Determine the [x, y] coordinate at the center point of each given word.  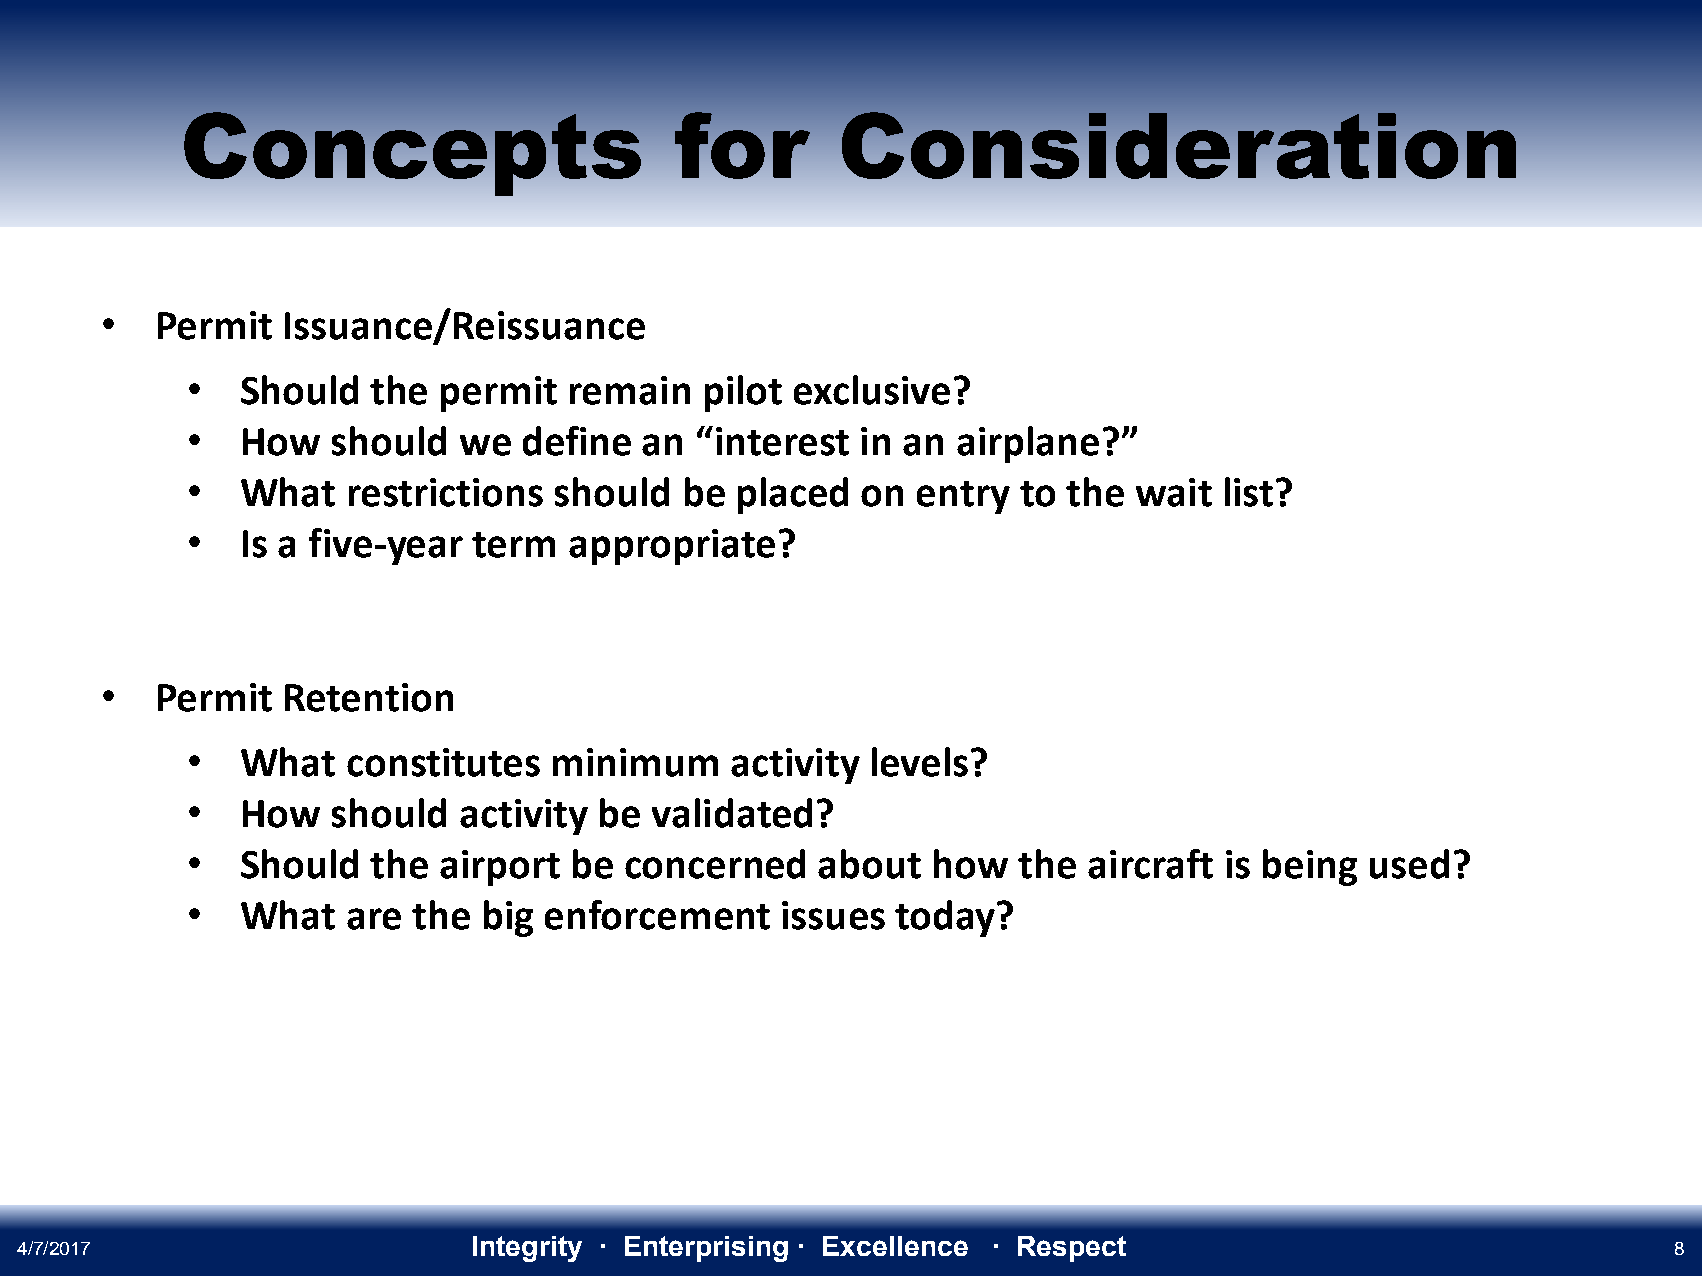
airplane [1028, 444]
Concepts [412, 154]
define [577, 441]
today [945, 918]
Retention [369, 697]
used [1409, 864]
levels [920, 762]
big [508, 918]
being [1310, 867]
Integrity [527, 1249]
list [1249, 492]
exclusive [872, 390]
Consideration [1179, 145]
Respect [1072, 1249]
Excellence [895, 1246]
